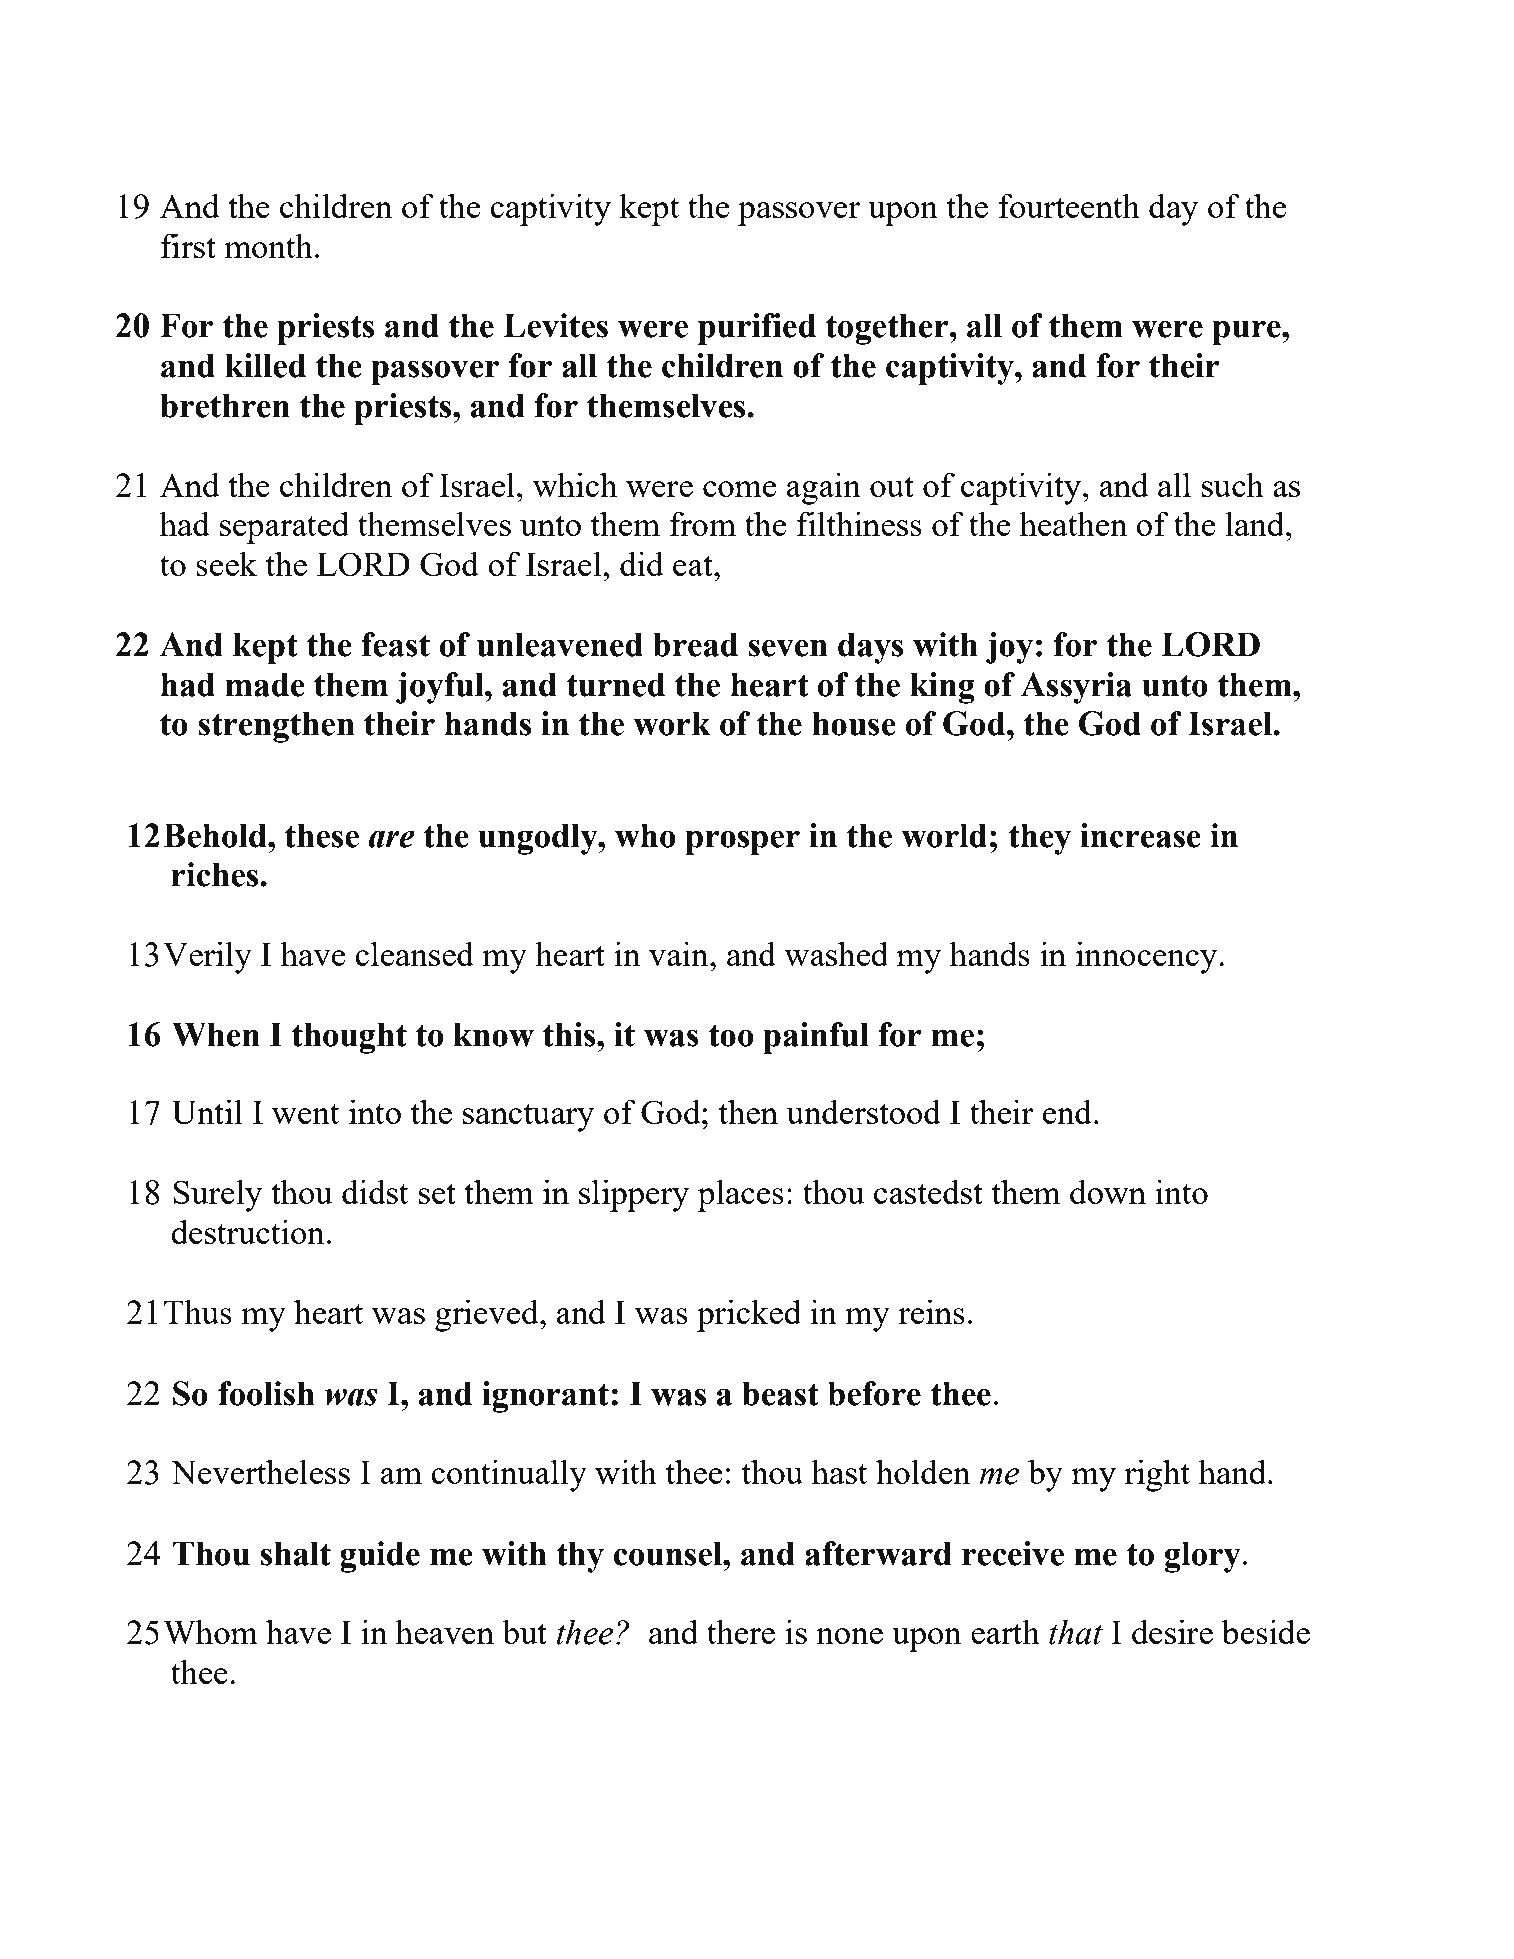 The height and width of the screenshot is (1959, 1514). Describe the element at coordinates (414, 953) in the screenshot. I see `cleansed` at that location.
